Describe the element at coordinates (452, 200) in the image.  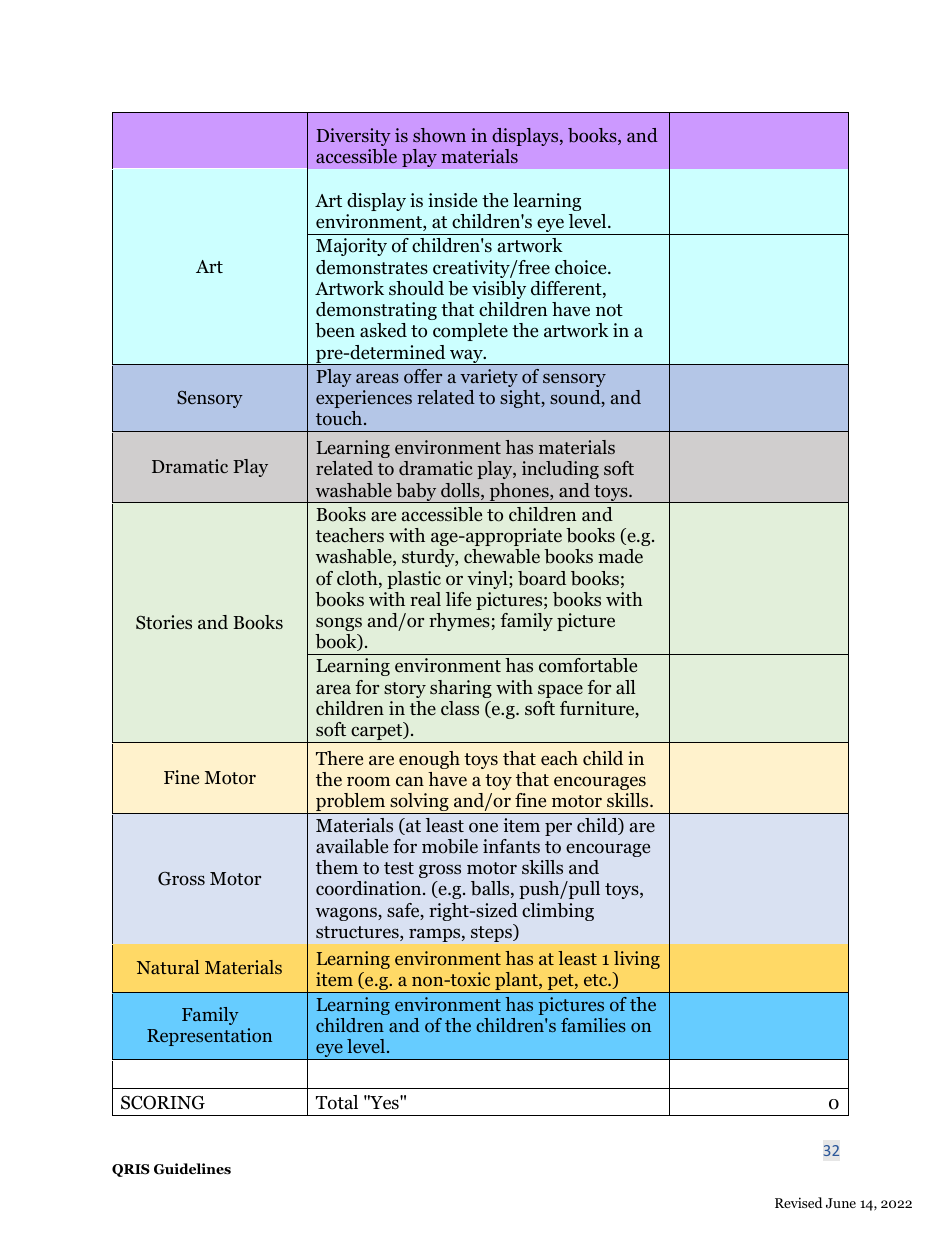
I see `inside` at that location.
